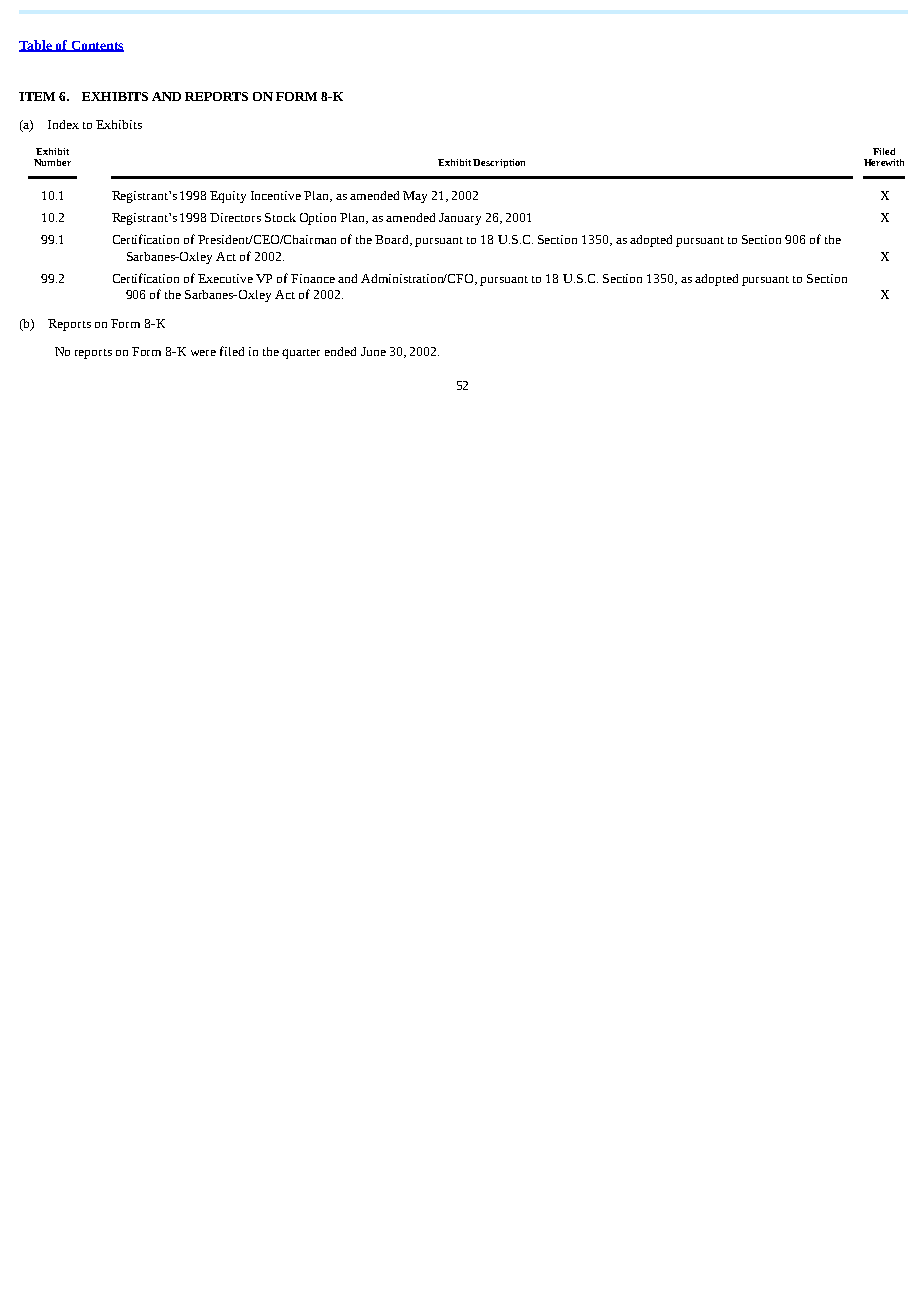 The width and height of the screenshot is (924, 1308). What do you see at coordinates (203, 353) in the screenshot?
I see `were` at bounding box center [203, 353].
